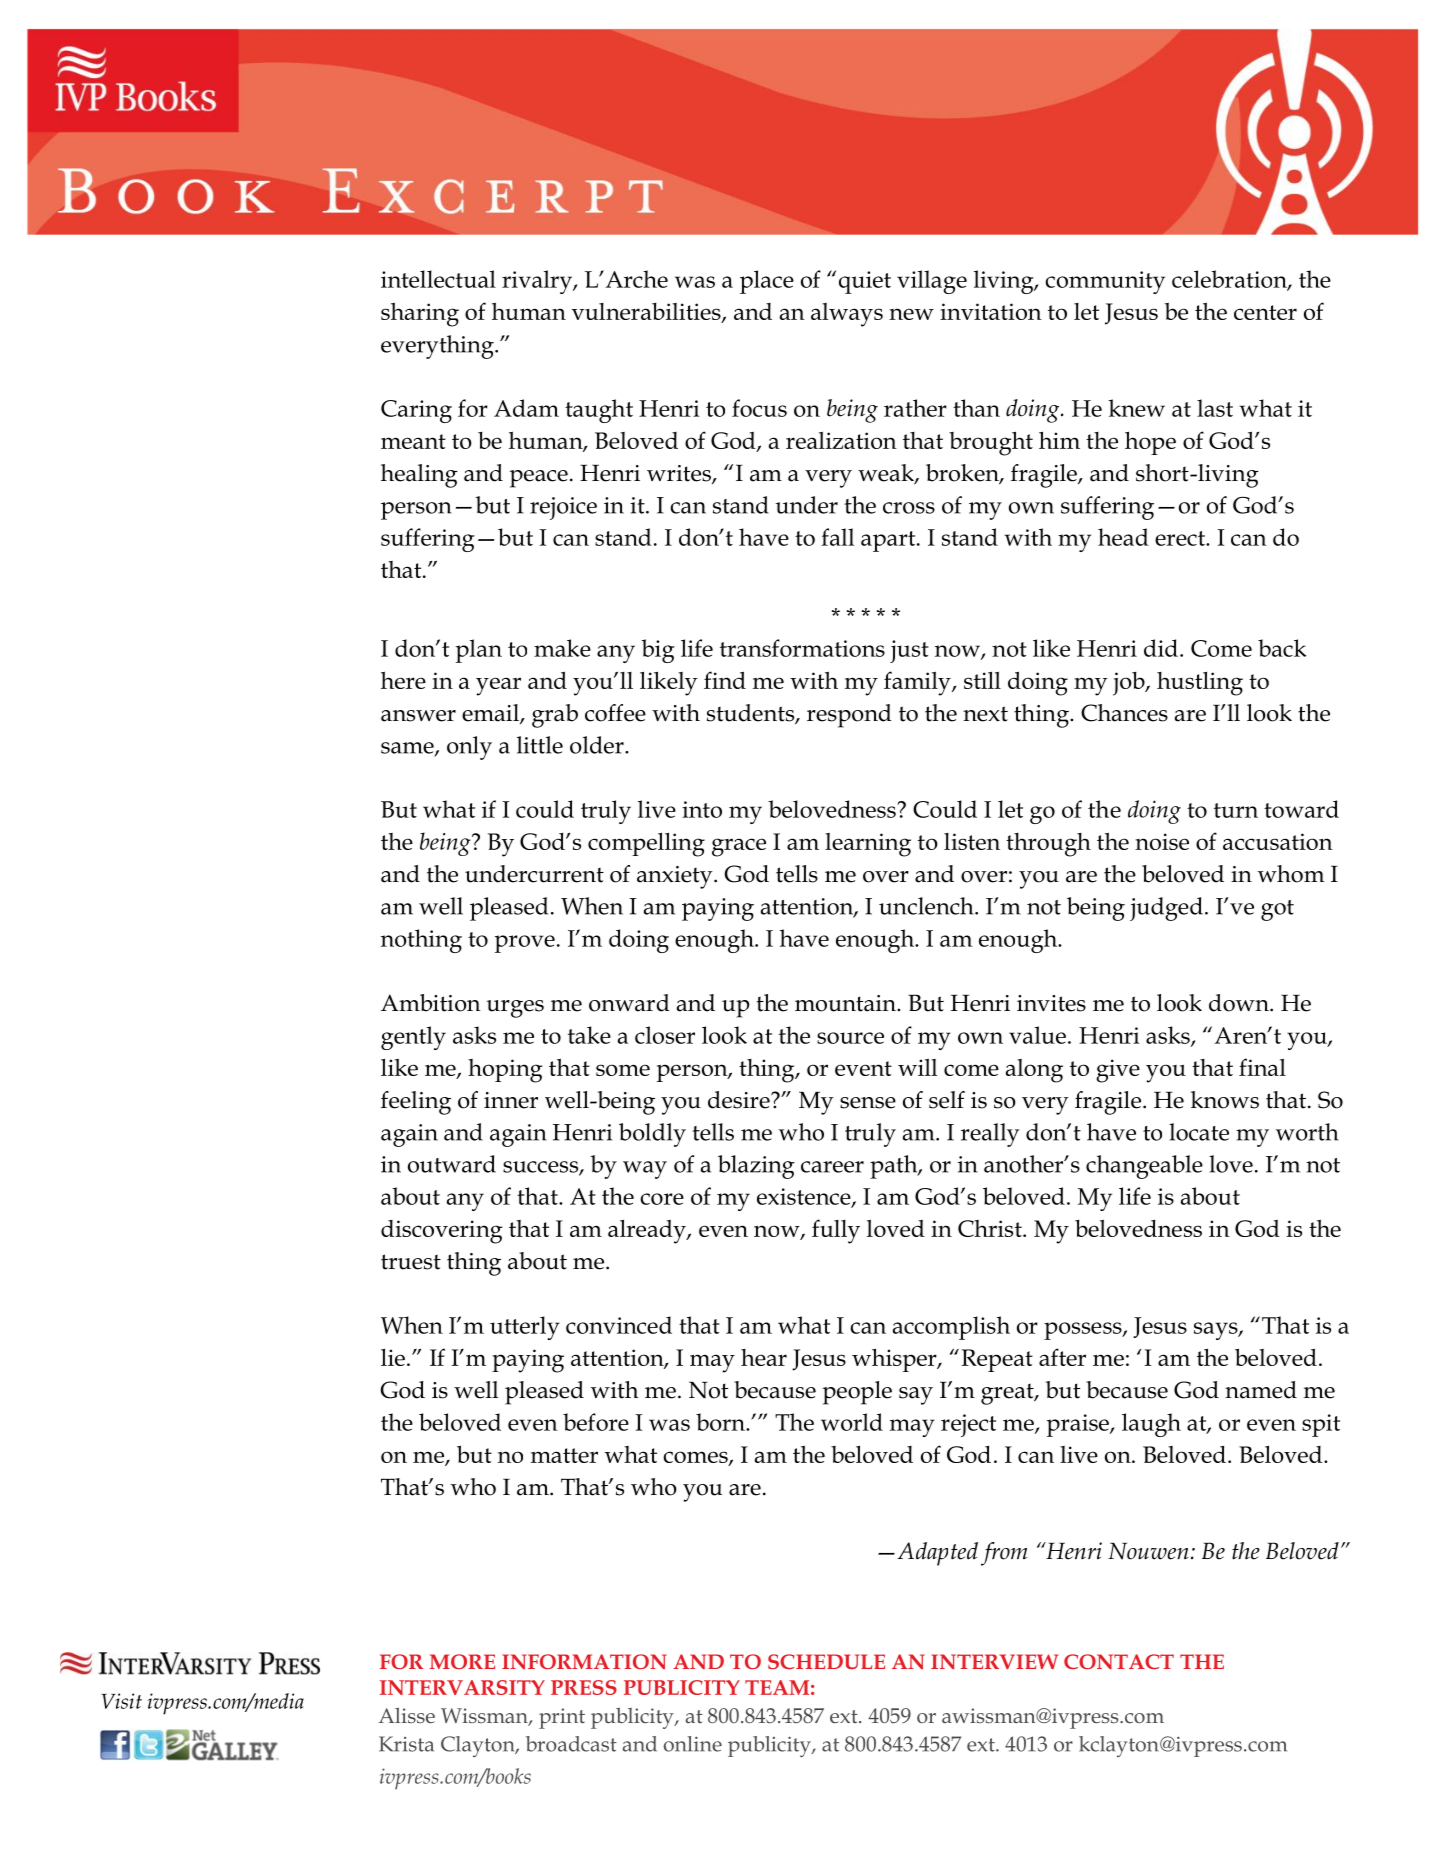 This screenshot has height=1868, width=1443. What do you see at coordinates (764, 1357) in the screenshot?
I see `hear` at bounding box center [764, 1357].
